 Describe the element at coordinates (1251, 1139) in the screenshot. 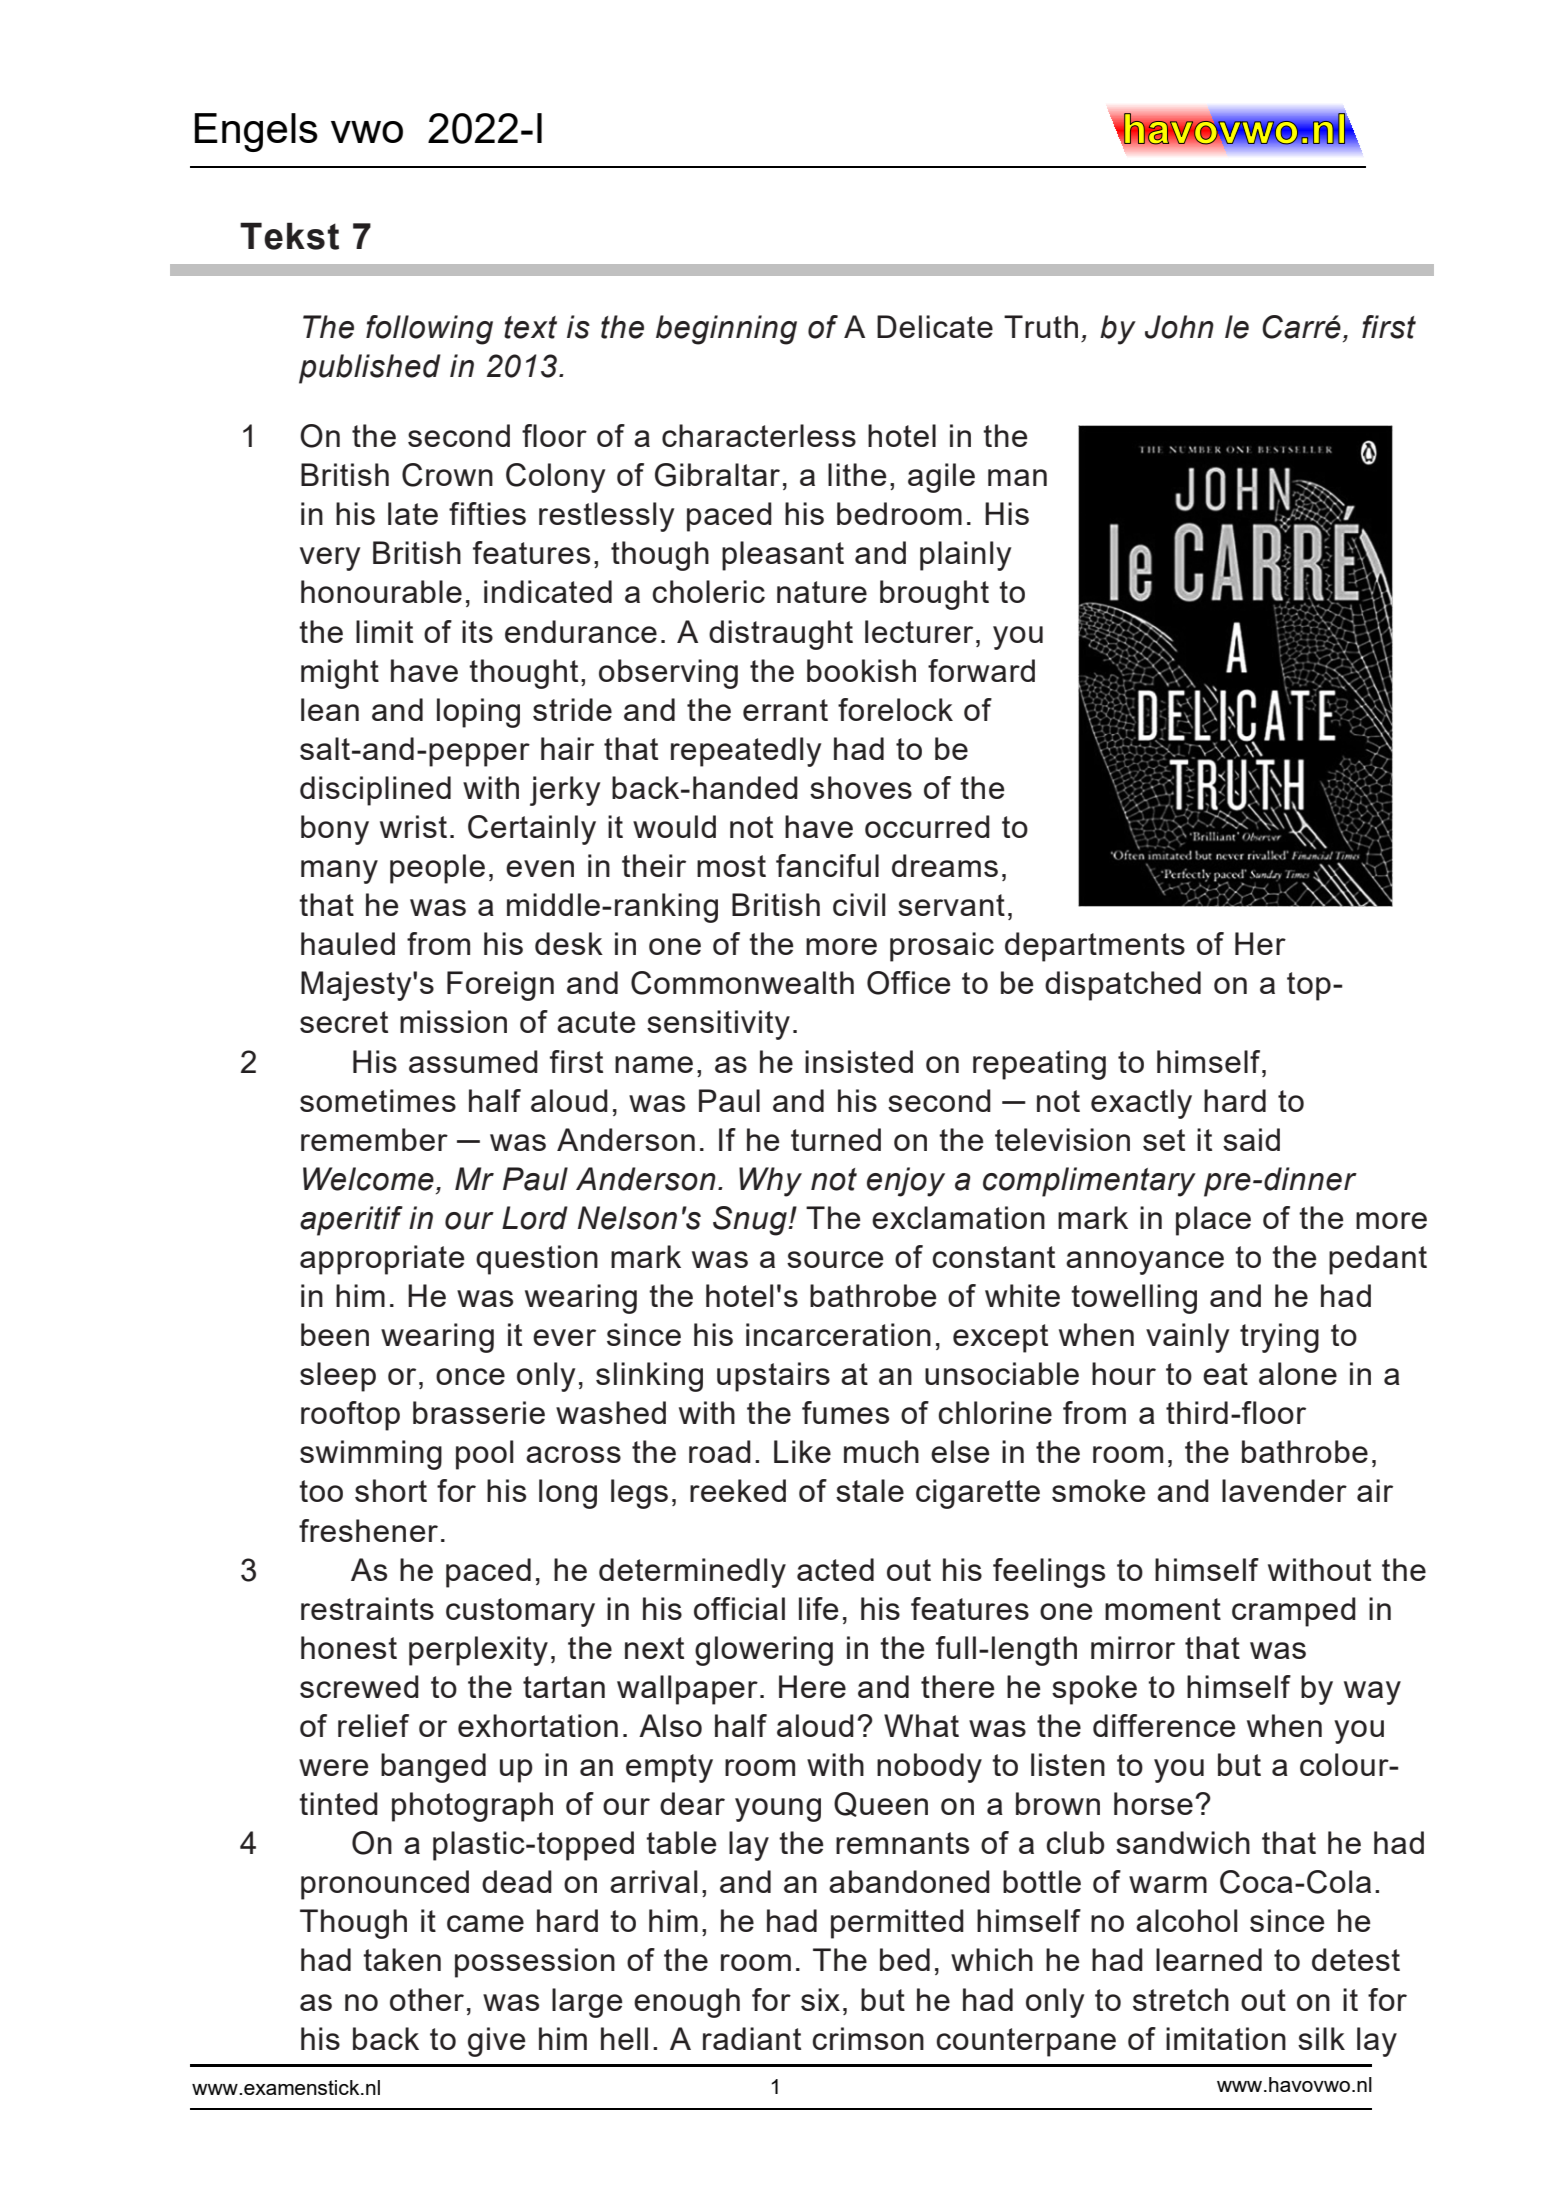

I see `said` at that location.
